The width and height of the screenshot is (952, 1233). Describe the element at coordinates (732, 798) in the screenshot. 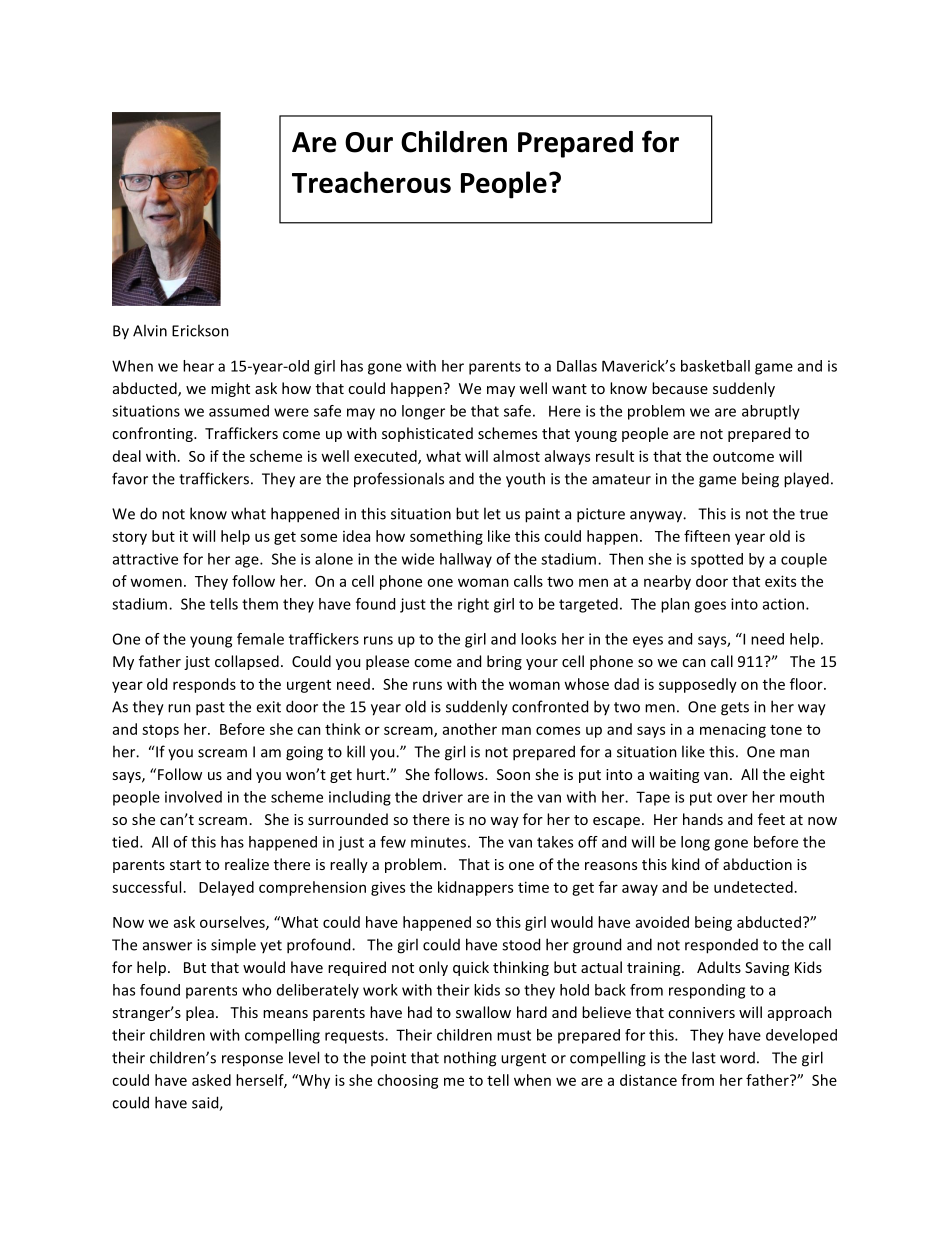

I see `over` at that location.
